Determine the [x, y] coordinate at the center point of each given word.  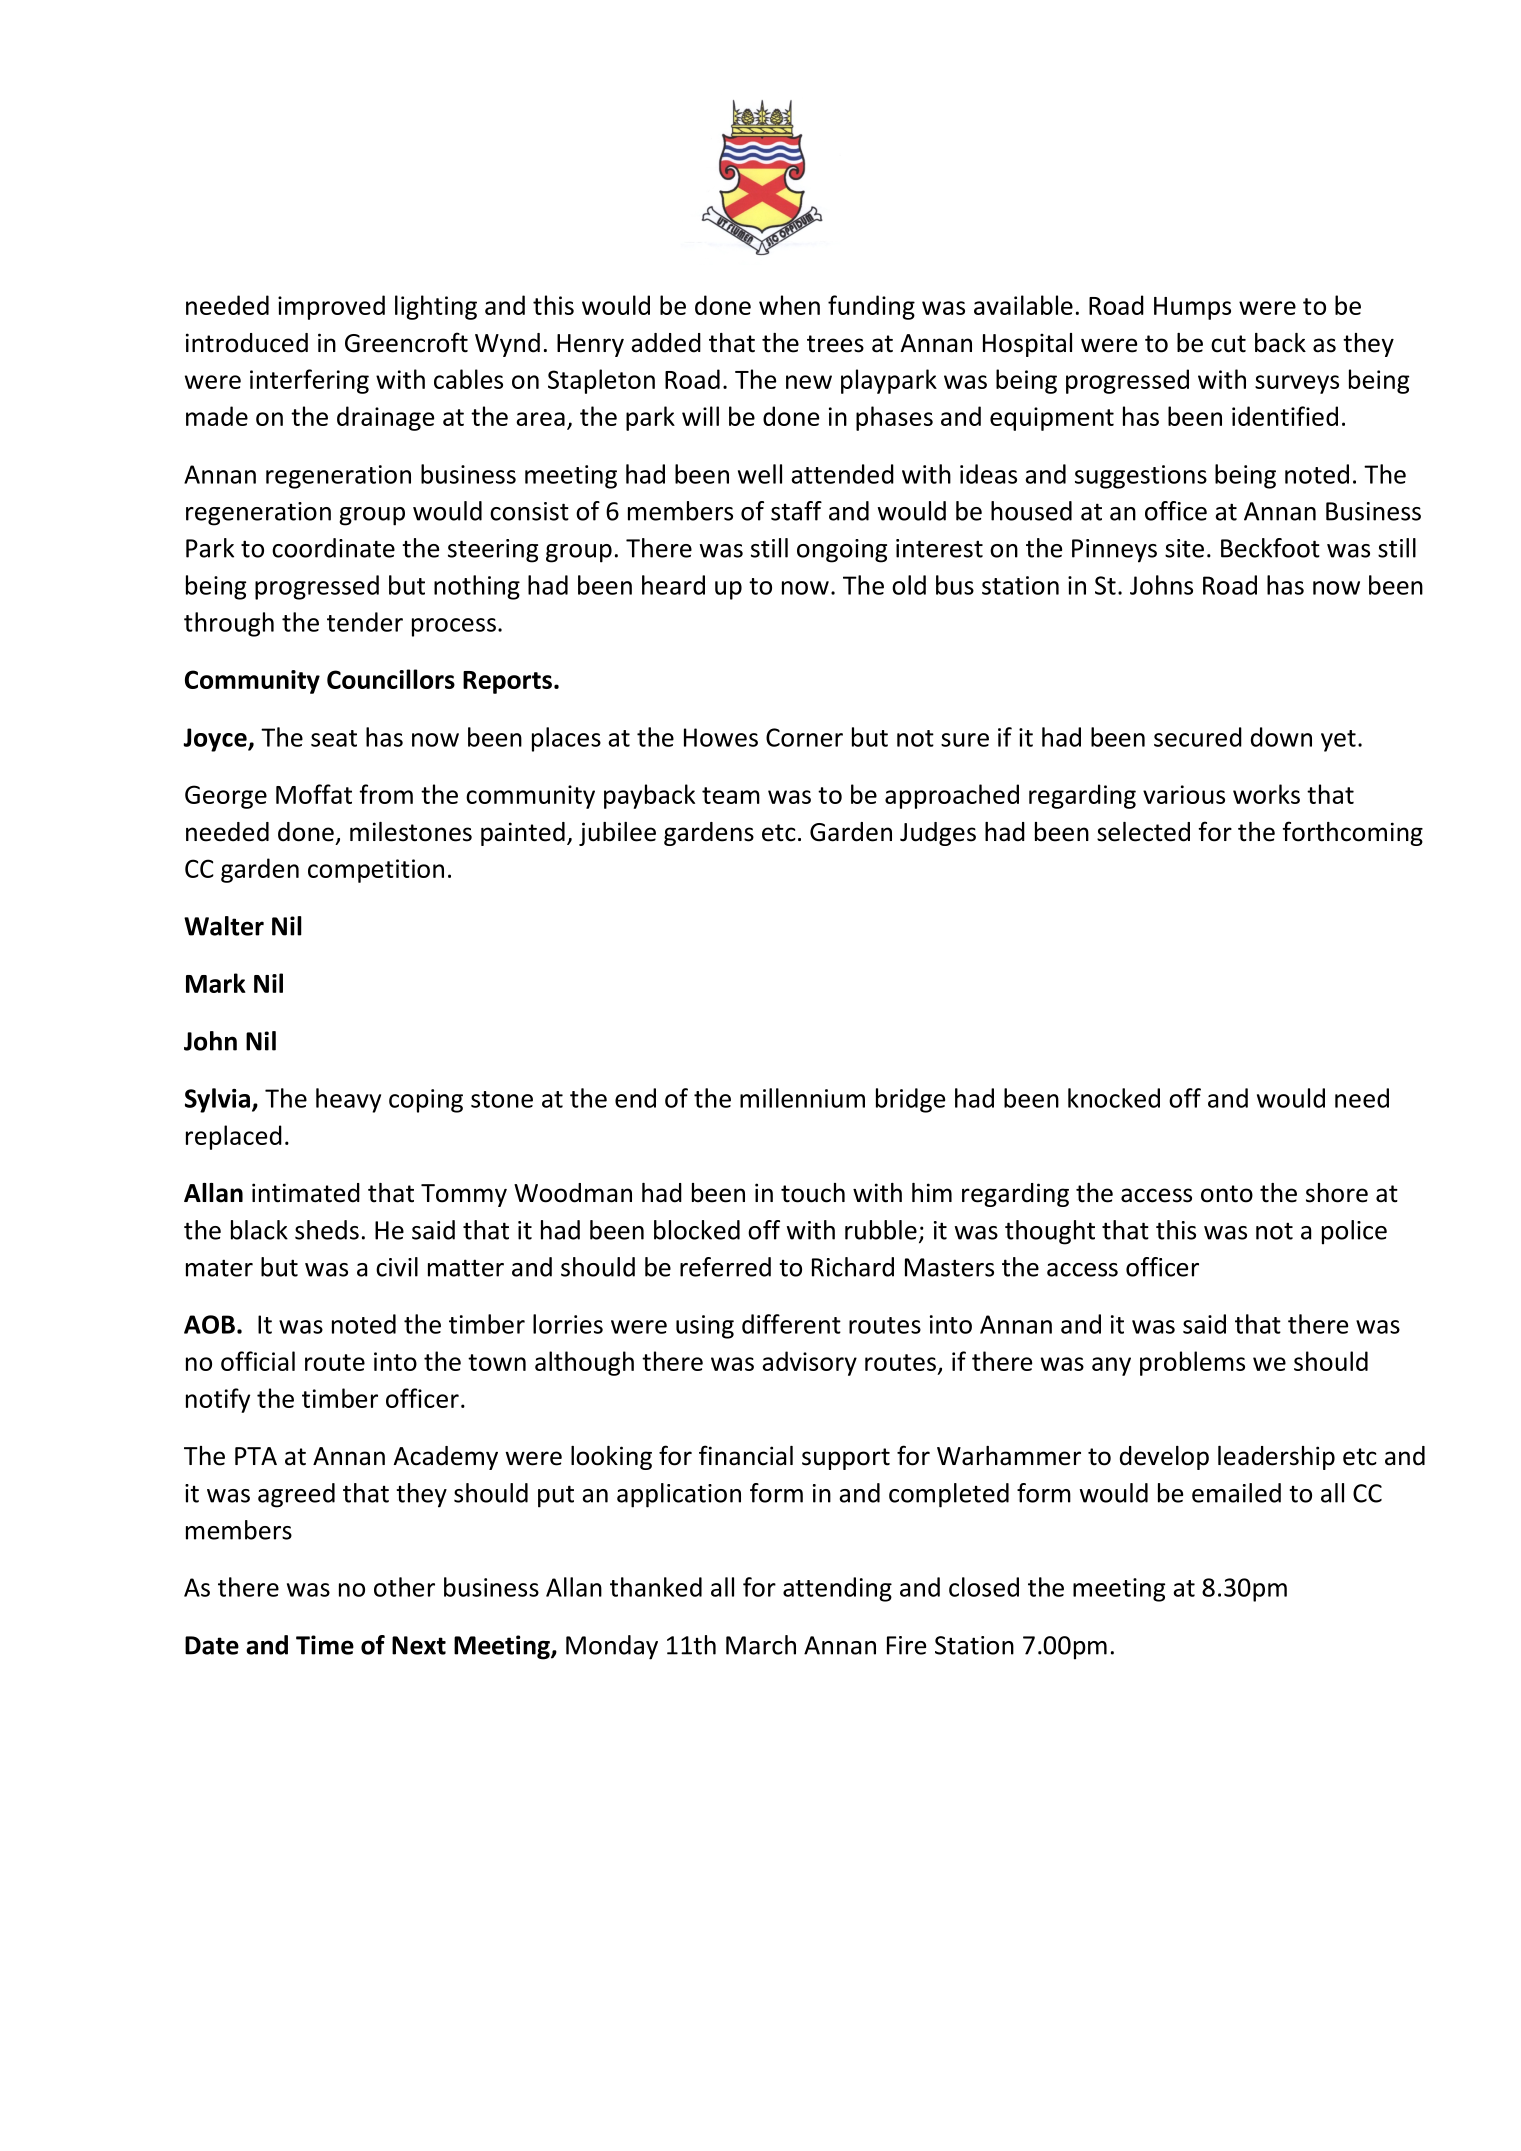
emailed [1236, 1493]
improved [331, 307]
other [404, 1587]
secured [1198, 737]
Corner [804, 737]
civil [397, 1267]
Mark [216, 983]
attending [837, 1589]
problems [1192, 1363]
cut [1228, 344]
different [791, 1324]
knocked [1114, 1098]
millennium [802, 1098]
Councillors [391, 679]
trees [835, 344]
